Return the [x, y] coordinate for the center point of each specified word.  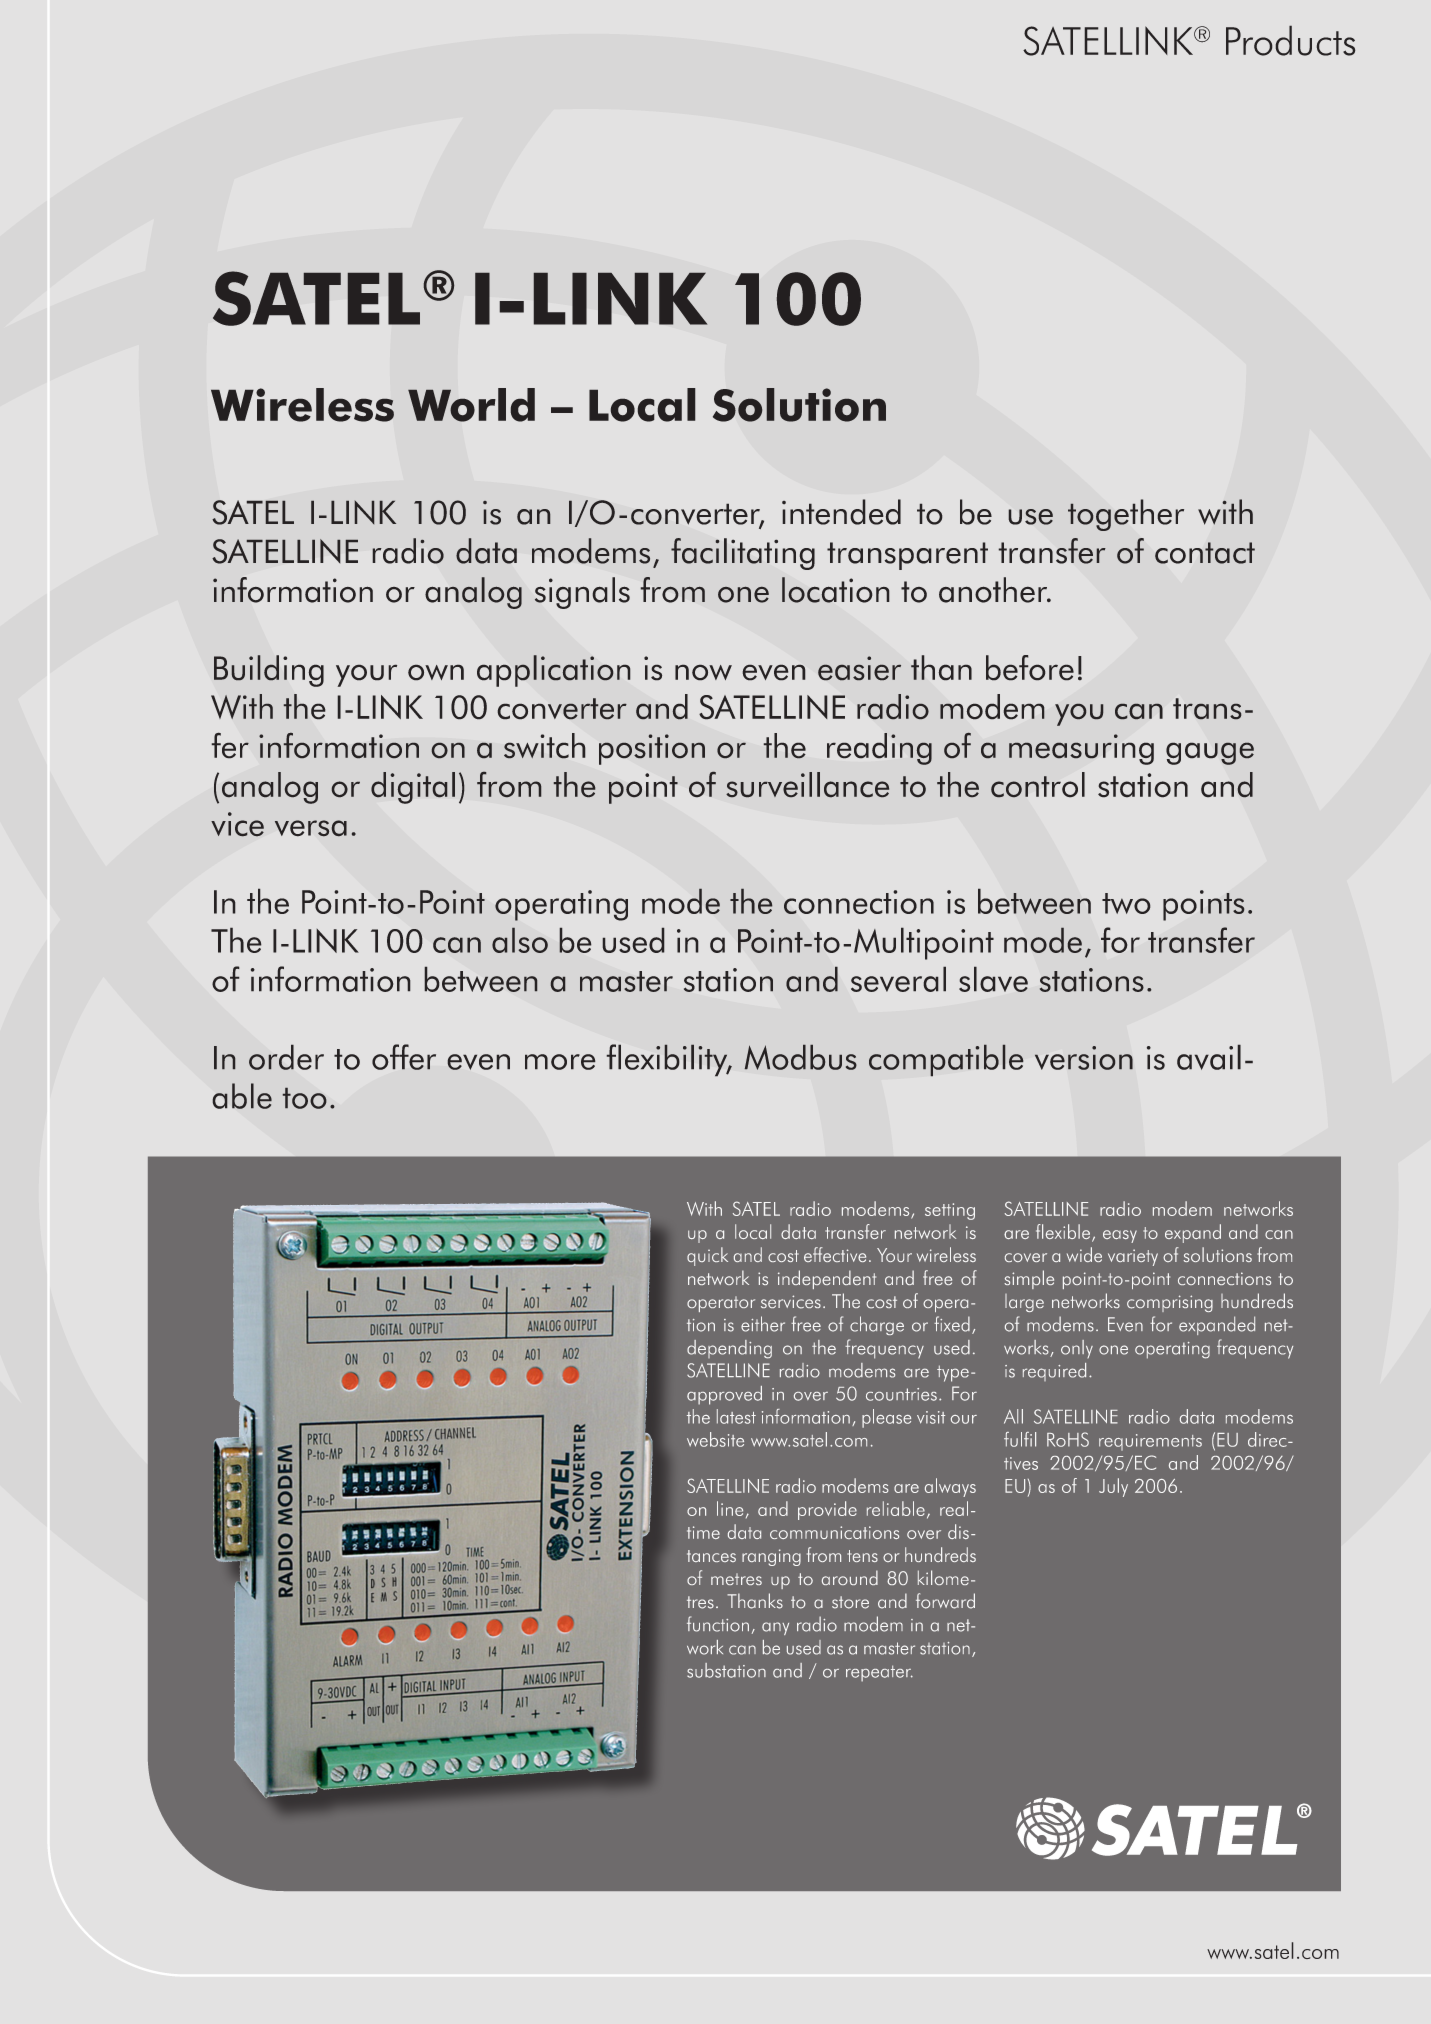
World [471, 405]
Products [1290, 41]
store [850, 1602]
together [1126, 515]
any [775, 1628]
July [1113, 1487]
